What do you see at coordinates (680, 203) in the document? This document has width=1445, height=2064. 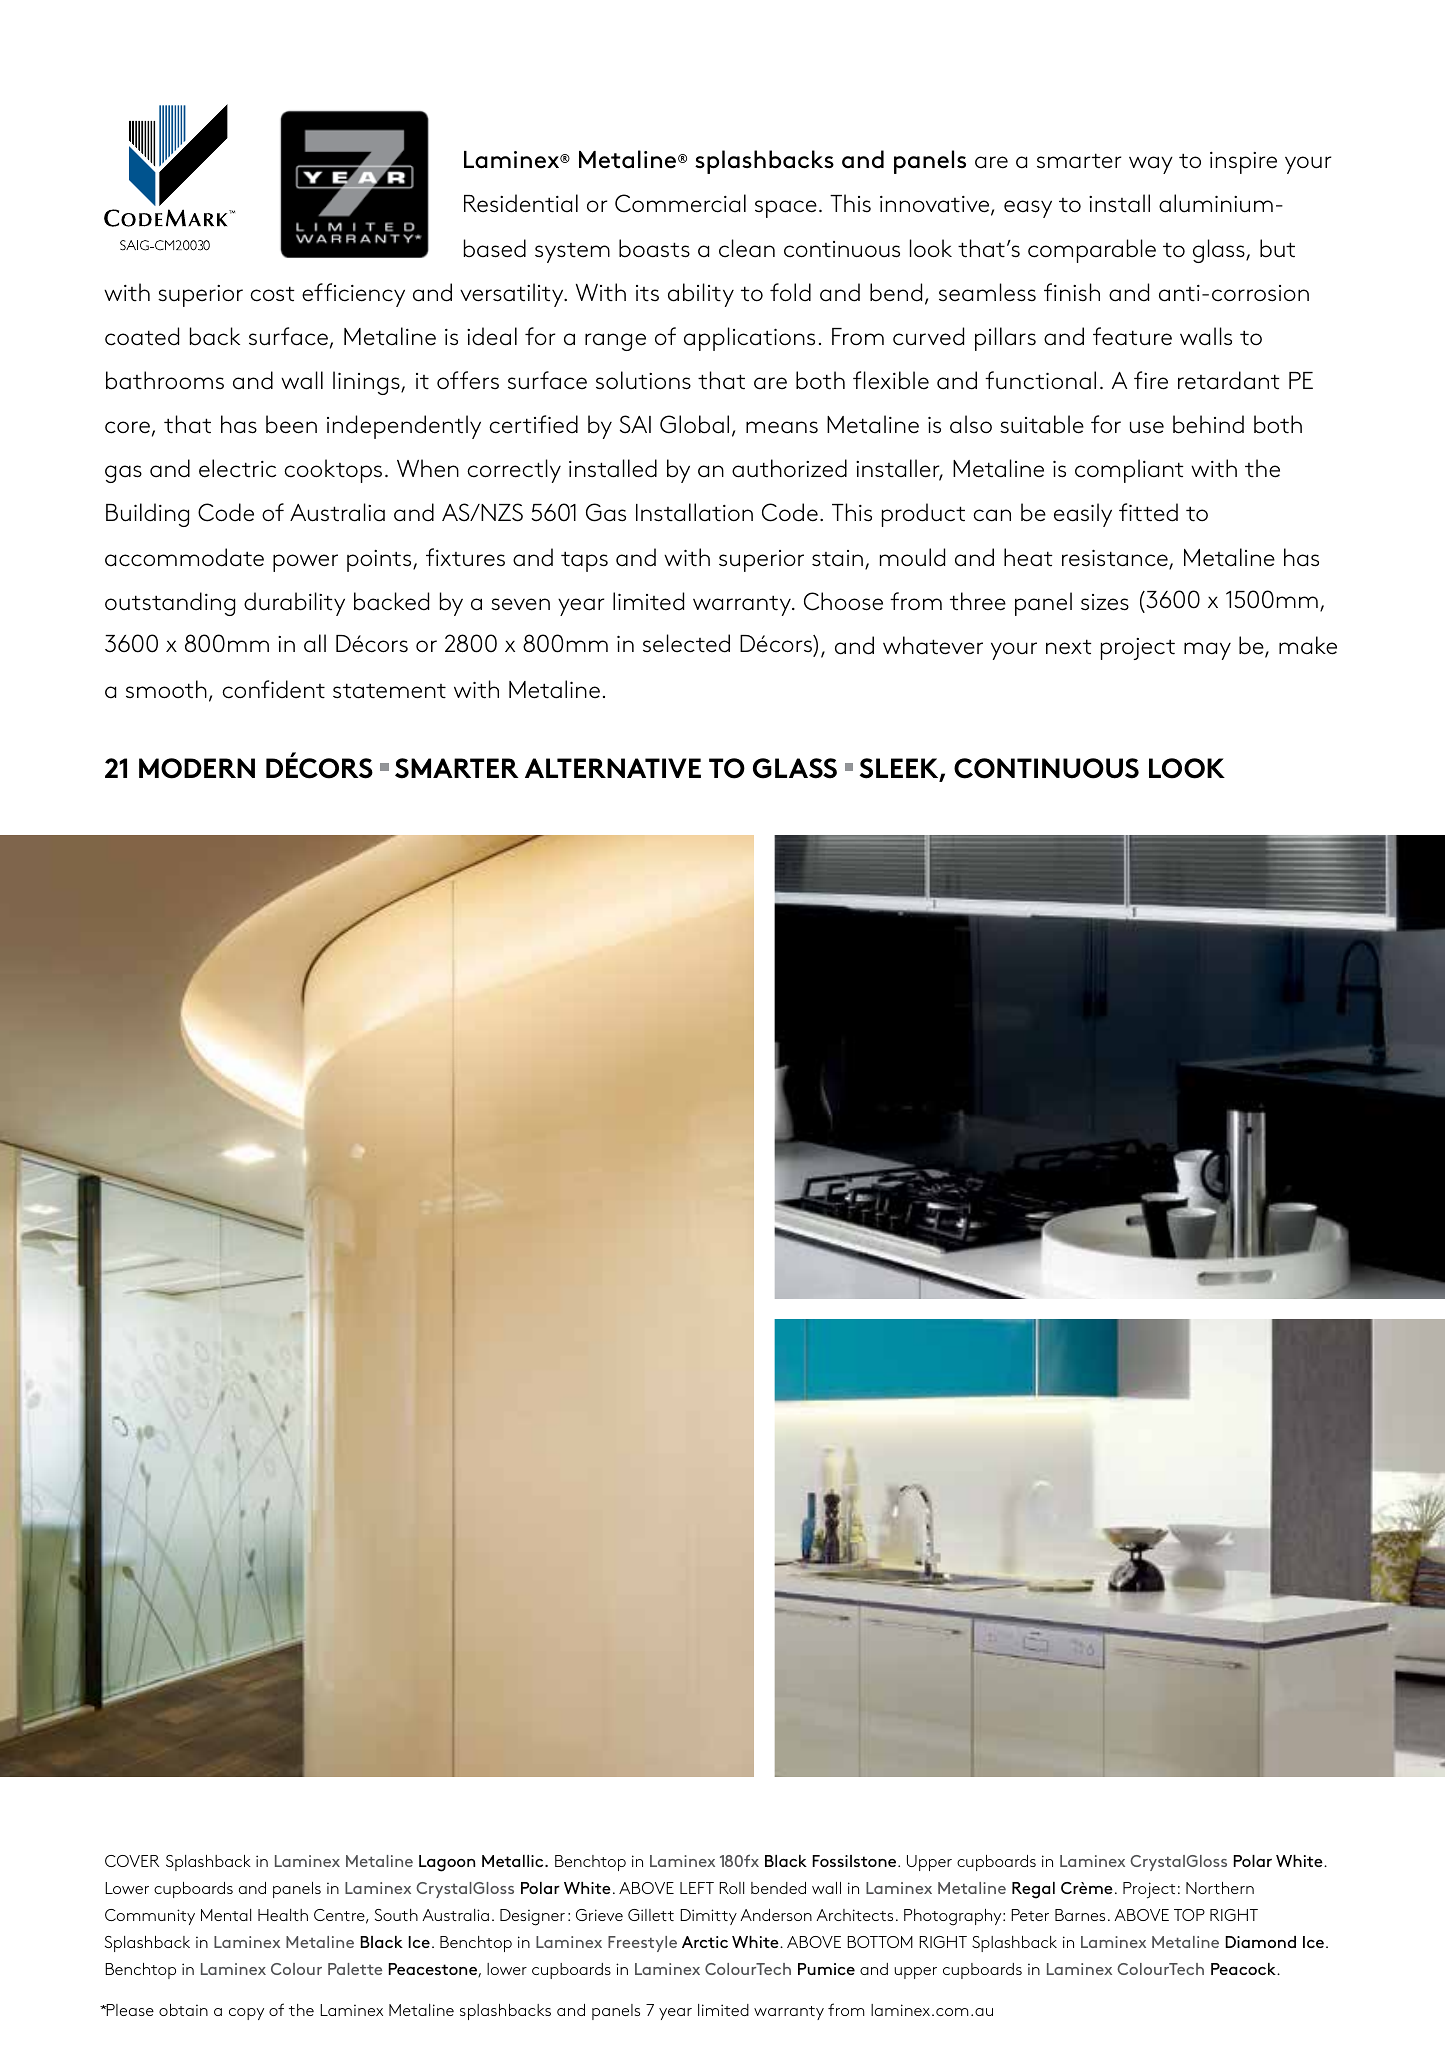 I see `Commercial` at bounding box center [680, 203].
